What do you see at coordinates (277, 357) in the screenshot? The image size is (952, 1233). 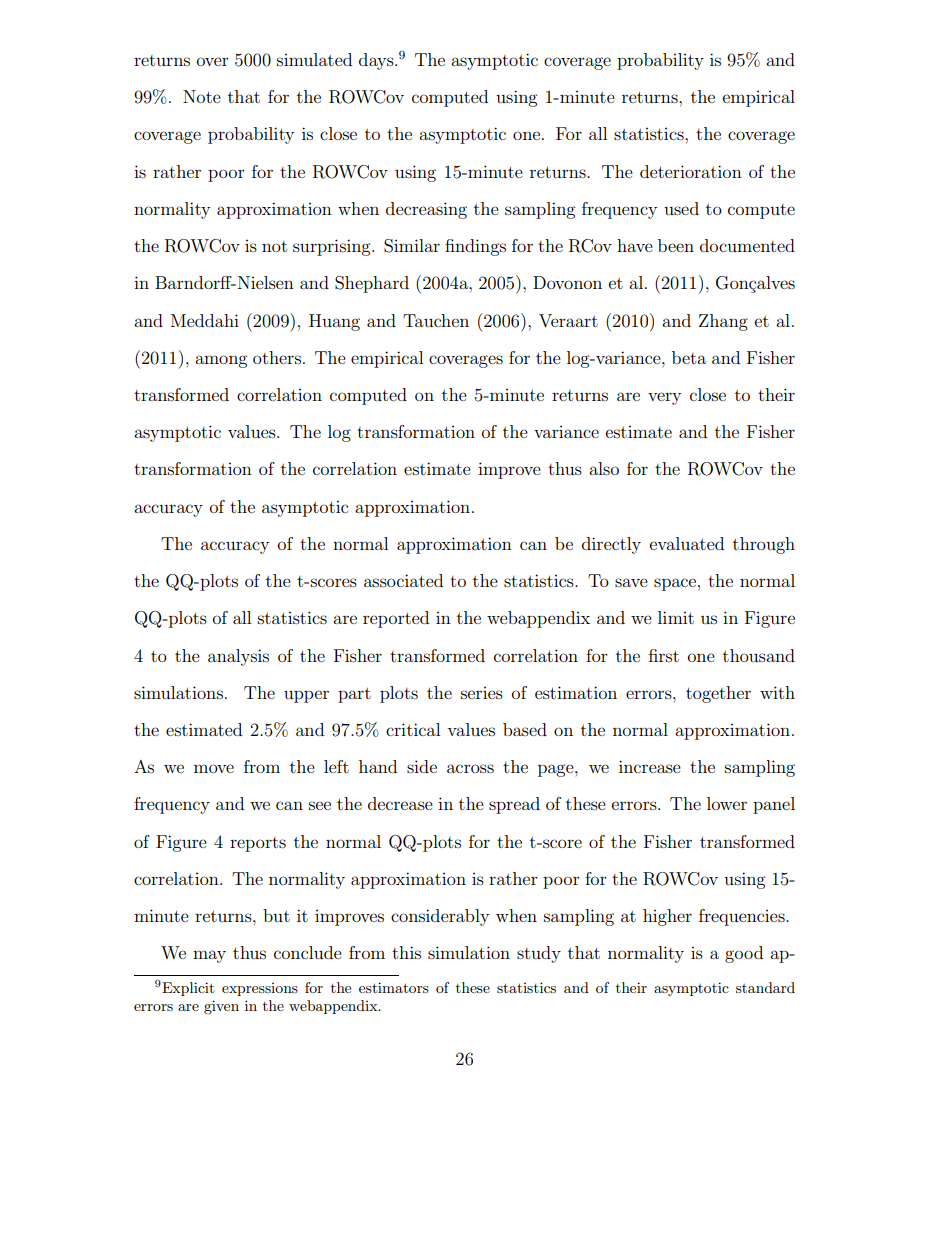 I see `others` at bounding box center [277, 357].
